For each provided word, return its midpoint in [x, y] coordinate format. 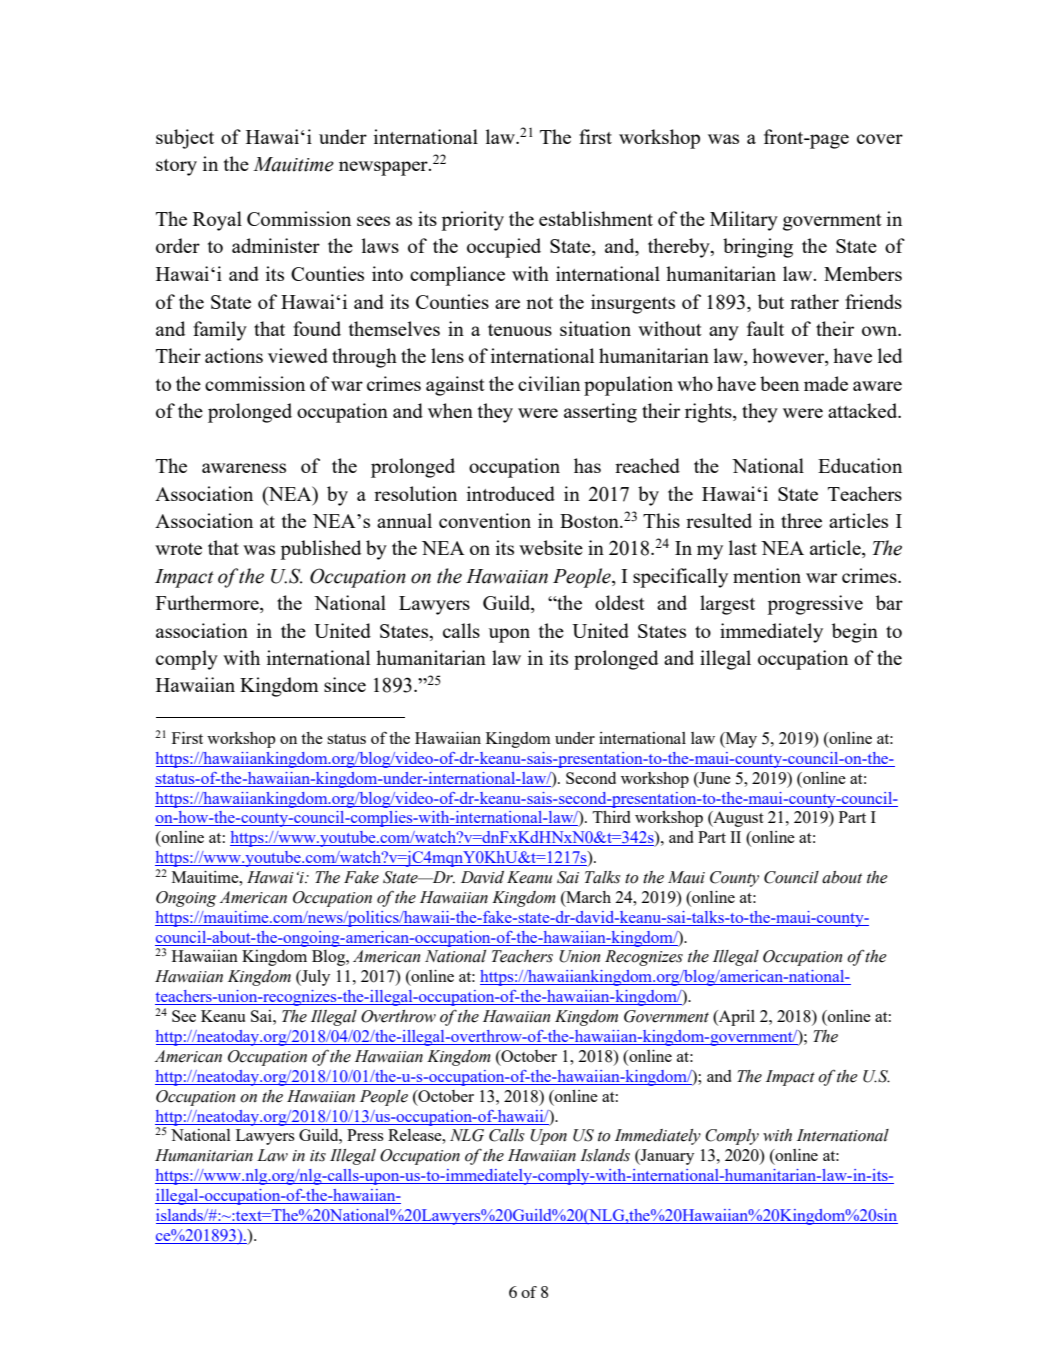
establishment [596, 218]
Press [365, 1135]
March [587, 897]
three [801, 520]
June [714, 778]
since [345, 684]
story [176, 167]
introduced [511, 493]
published [320, 550]
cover [880, 139]
